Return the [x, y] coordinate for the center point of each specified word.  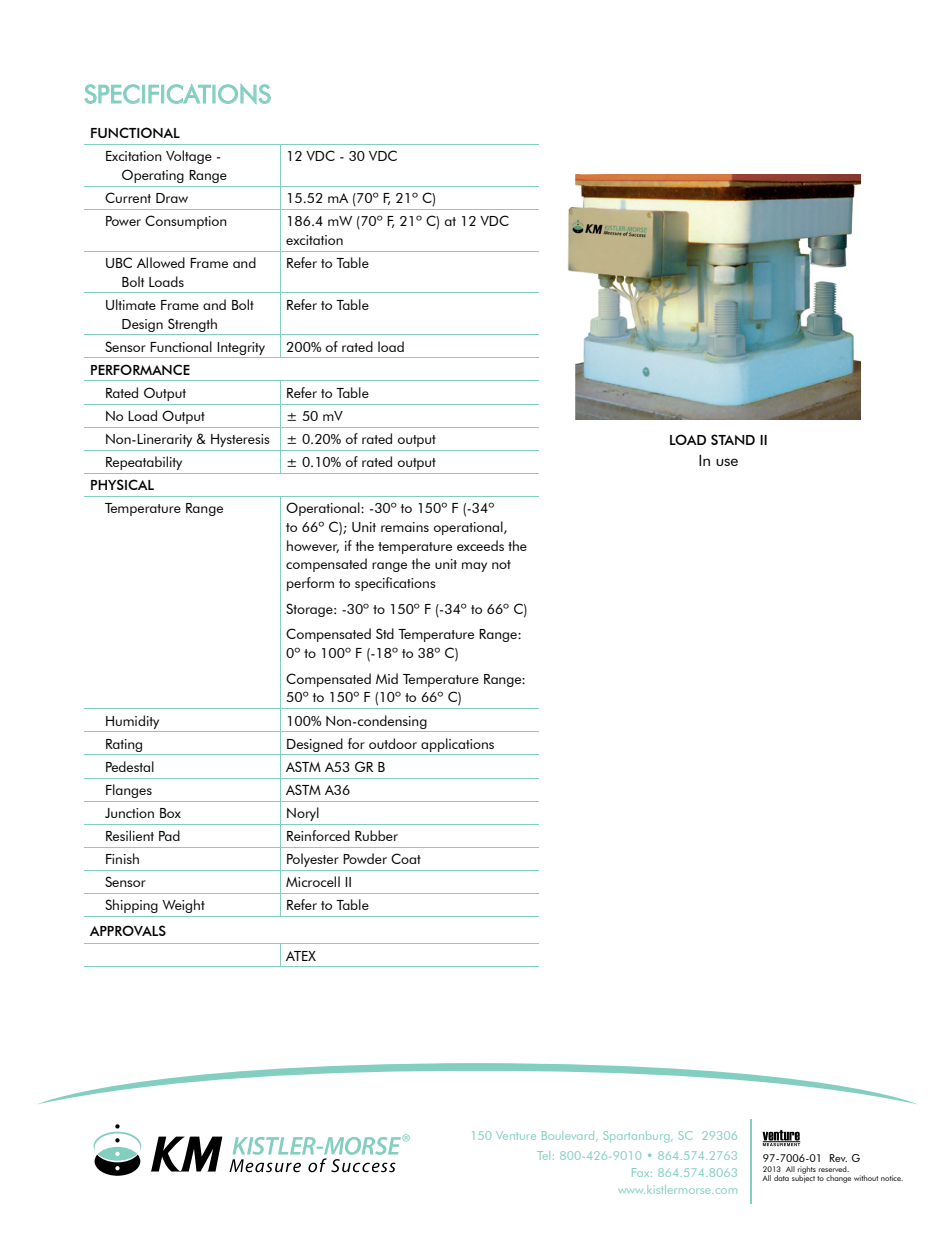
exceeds [480, 545]
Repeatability [144, 463]
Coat [406, 858]
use [727, 462]
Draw [172, 198]
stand [733, 439]
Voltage [189, 157]
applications [457, 745]
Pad [169, 835]
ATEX [301, 956]
